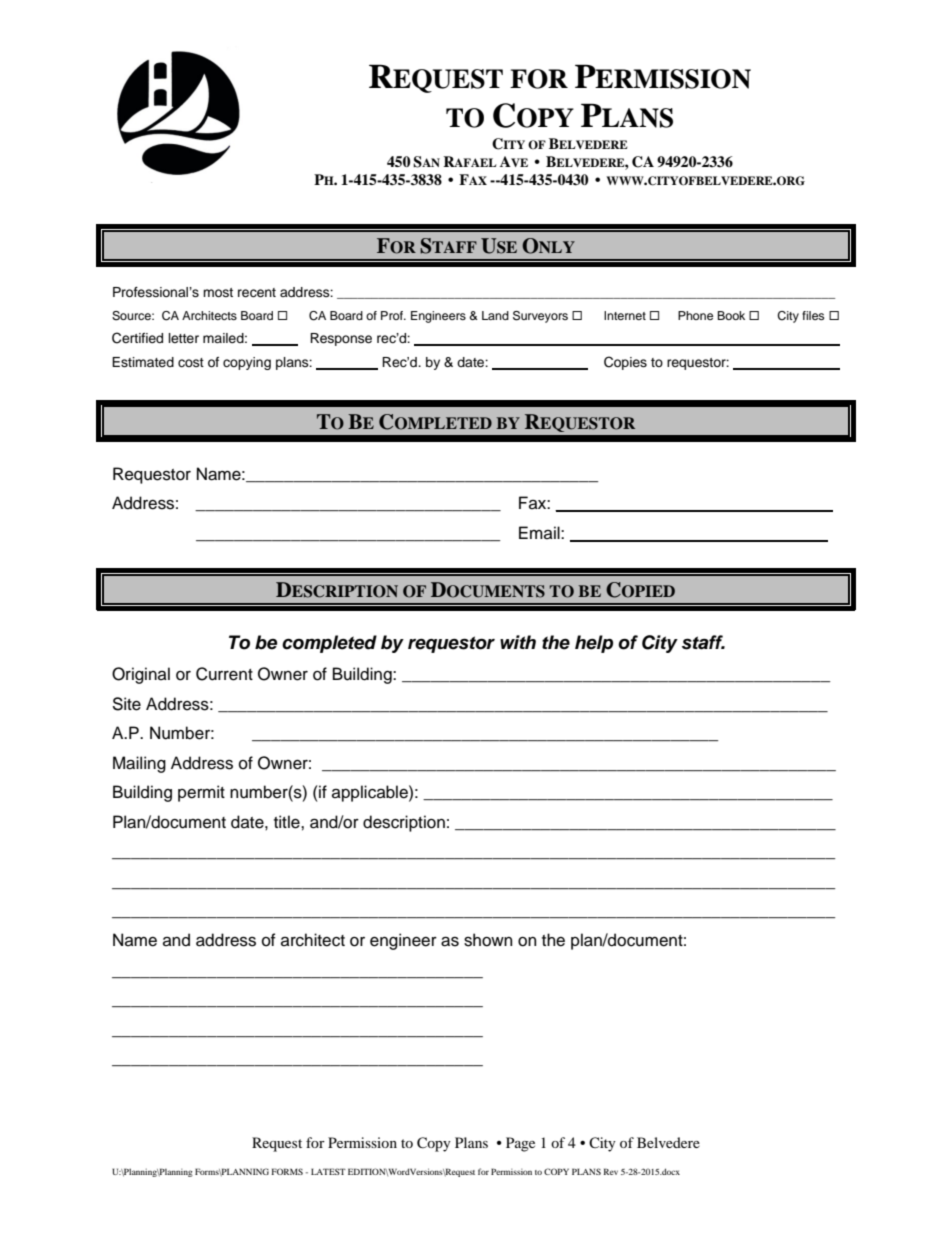 This screenshot has width=952, height=1233. What do you see at coordinates (594, 644) in the screenshot?
I see `help` at bounding box center [594, 644].
